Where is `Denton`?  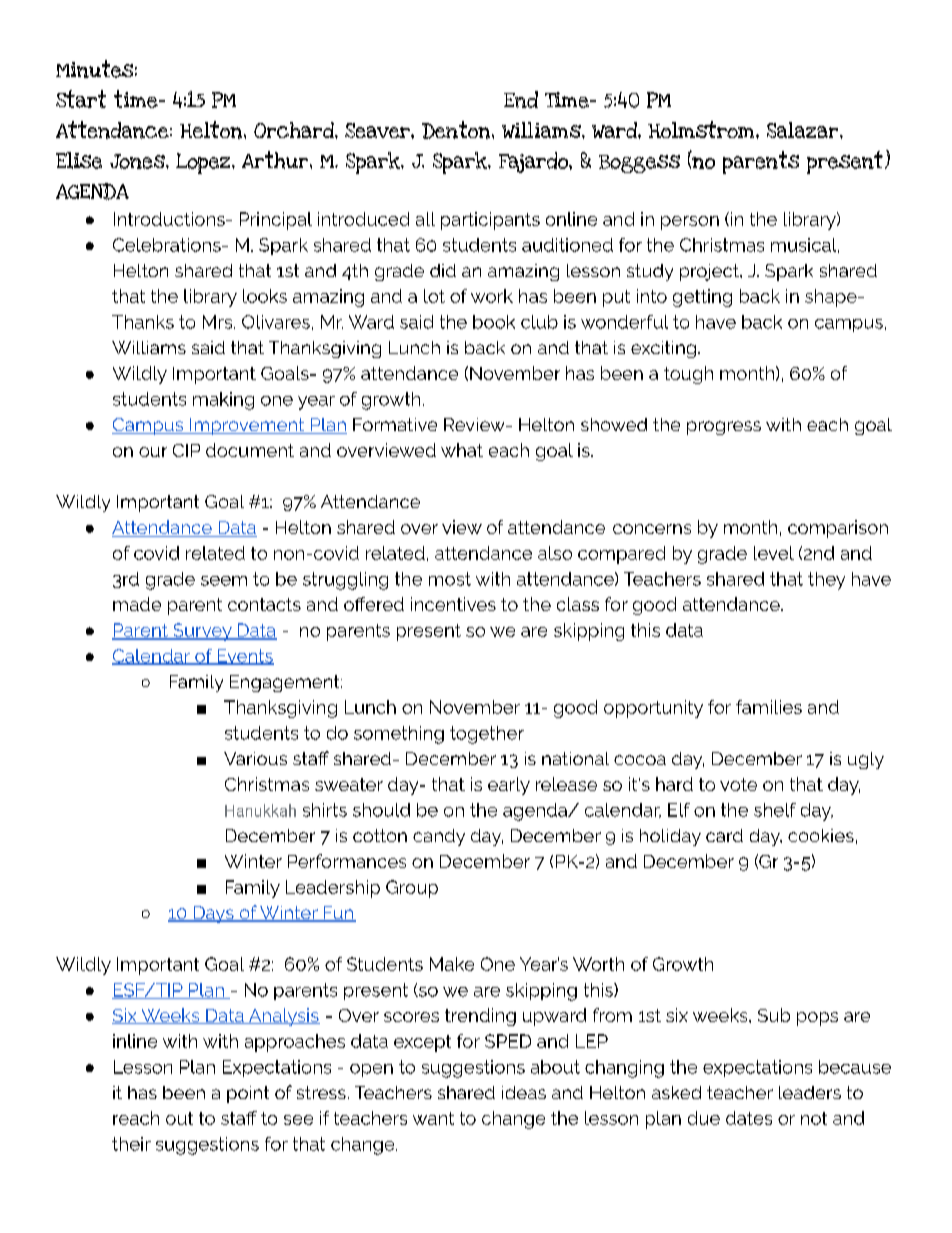
Denton is located at coordinates (457, 130).
